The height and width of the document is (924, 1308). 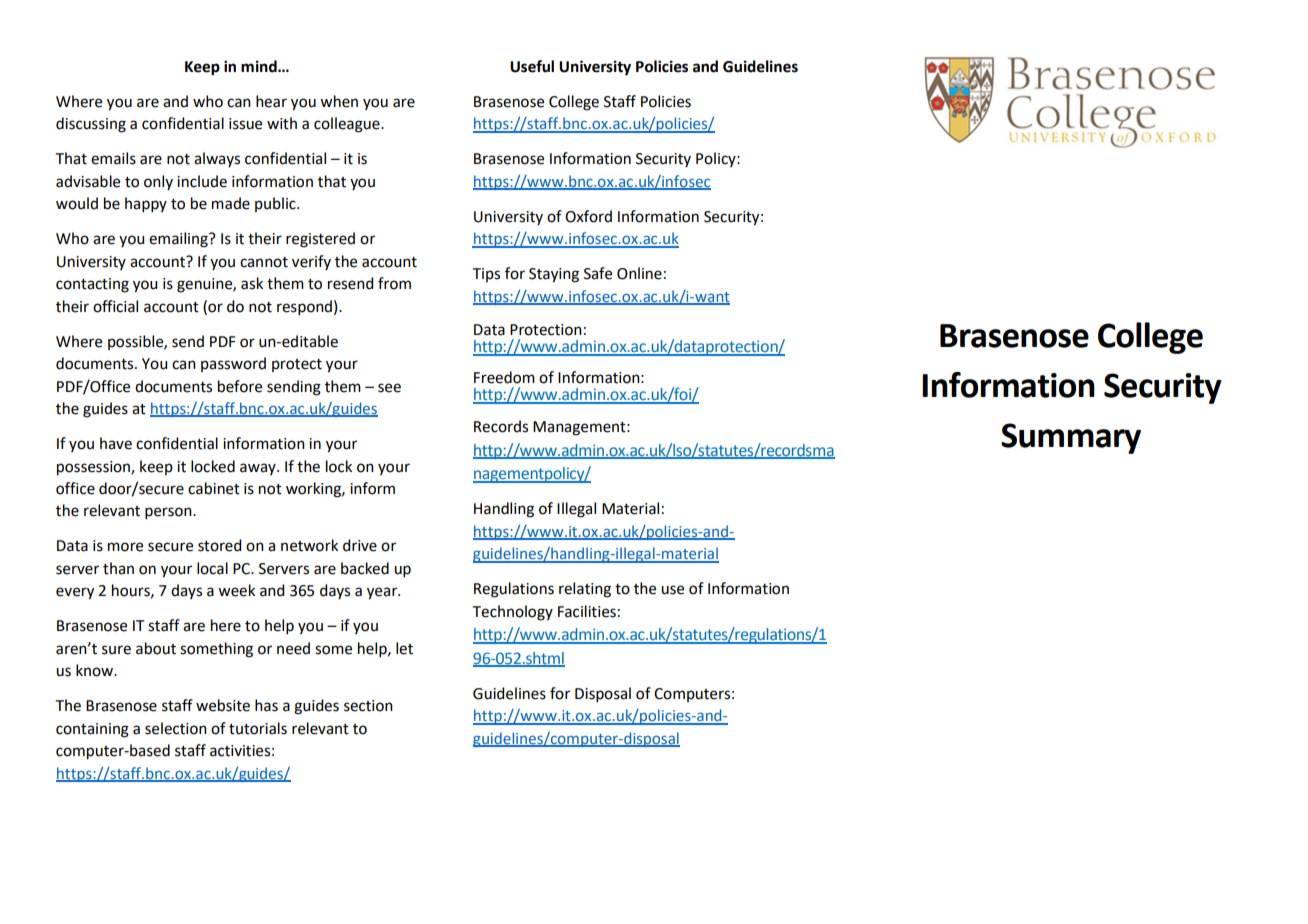 What do you see at coordinates (1071, 438) in the document?
I see `Summary` at bounding box center [1071, 438].
